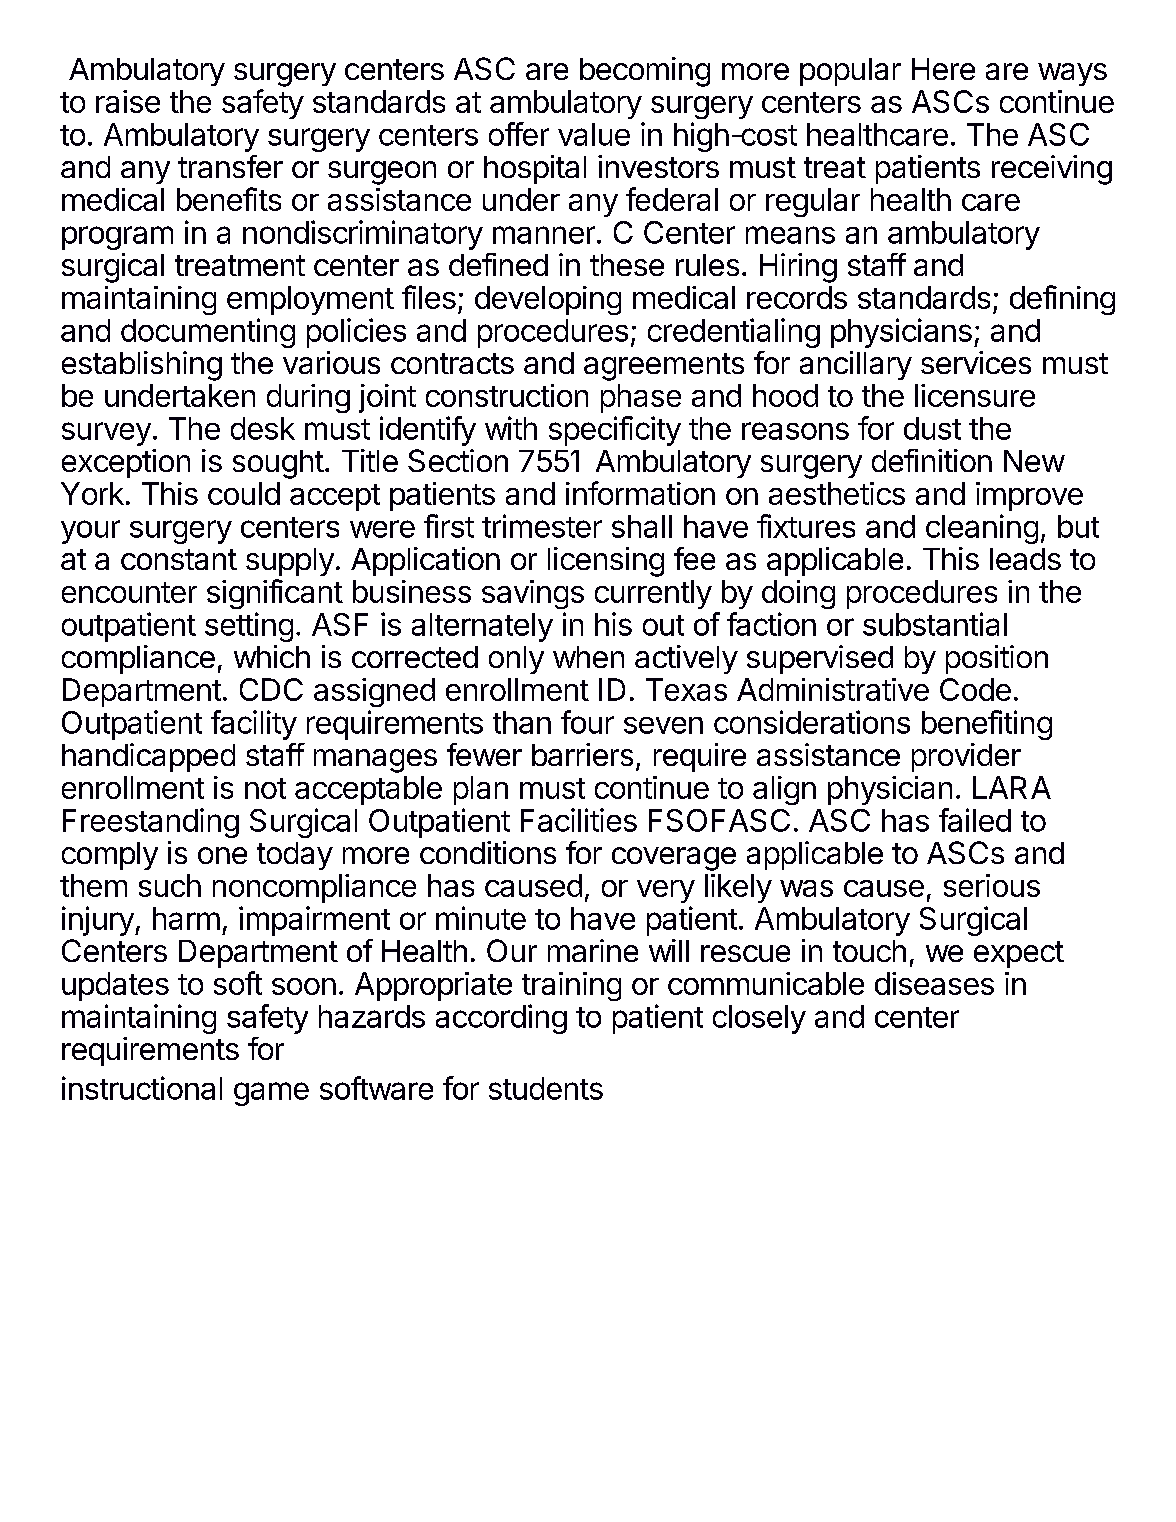 The image size is (1176, 1522). Describe the element at coordinates (943, 69) in the document. I see `Here` at that location.
